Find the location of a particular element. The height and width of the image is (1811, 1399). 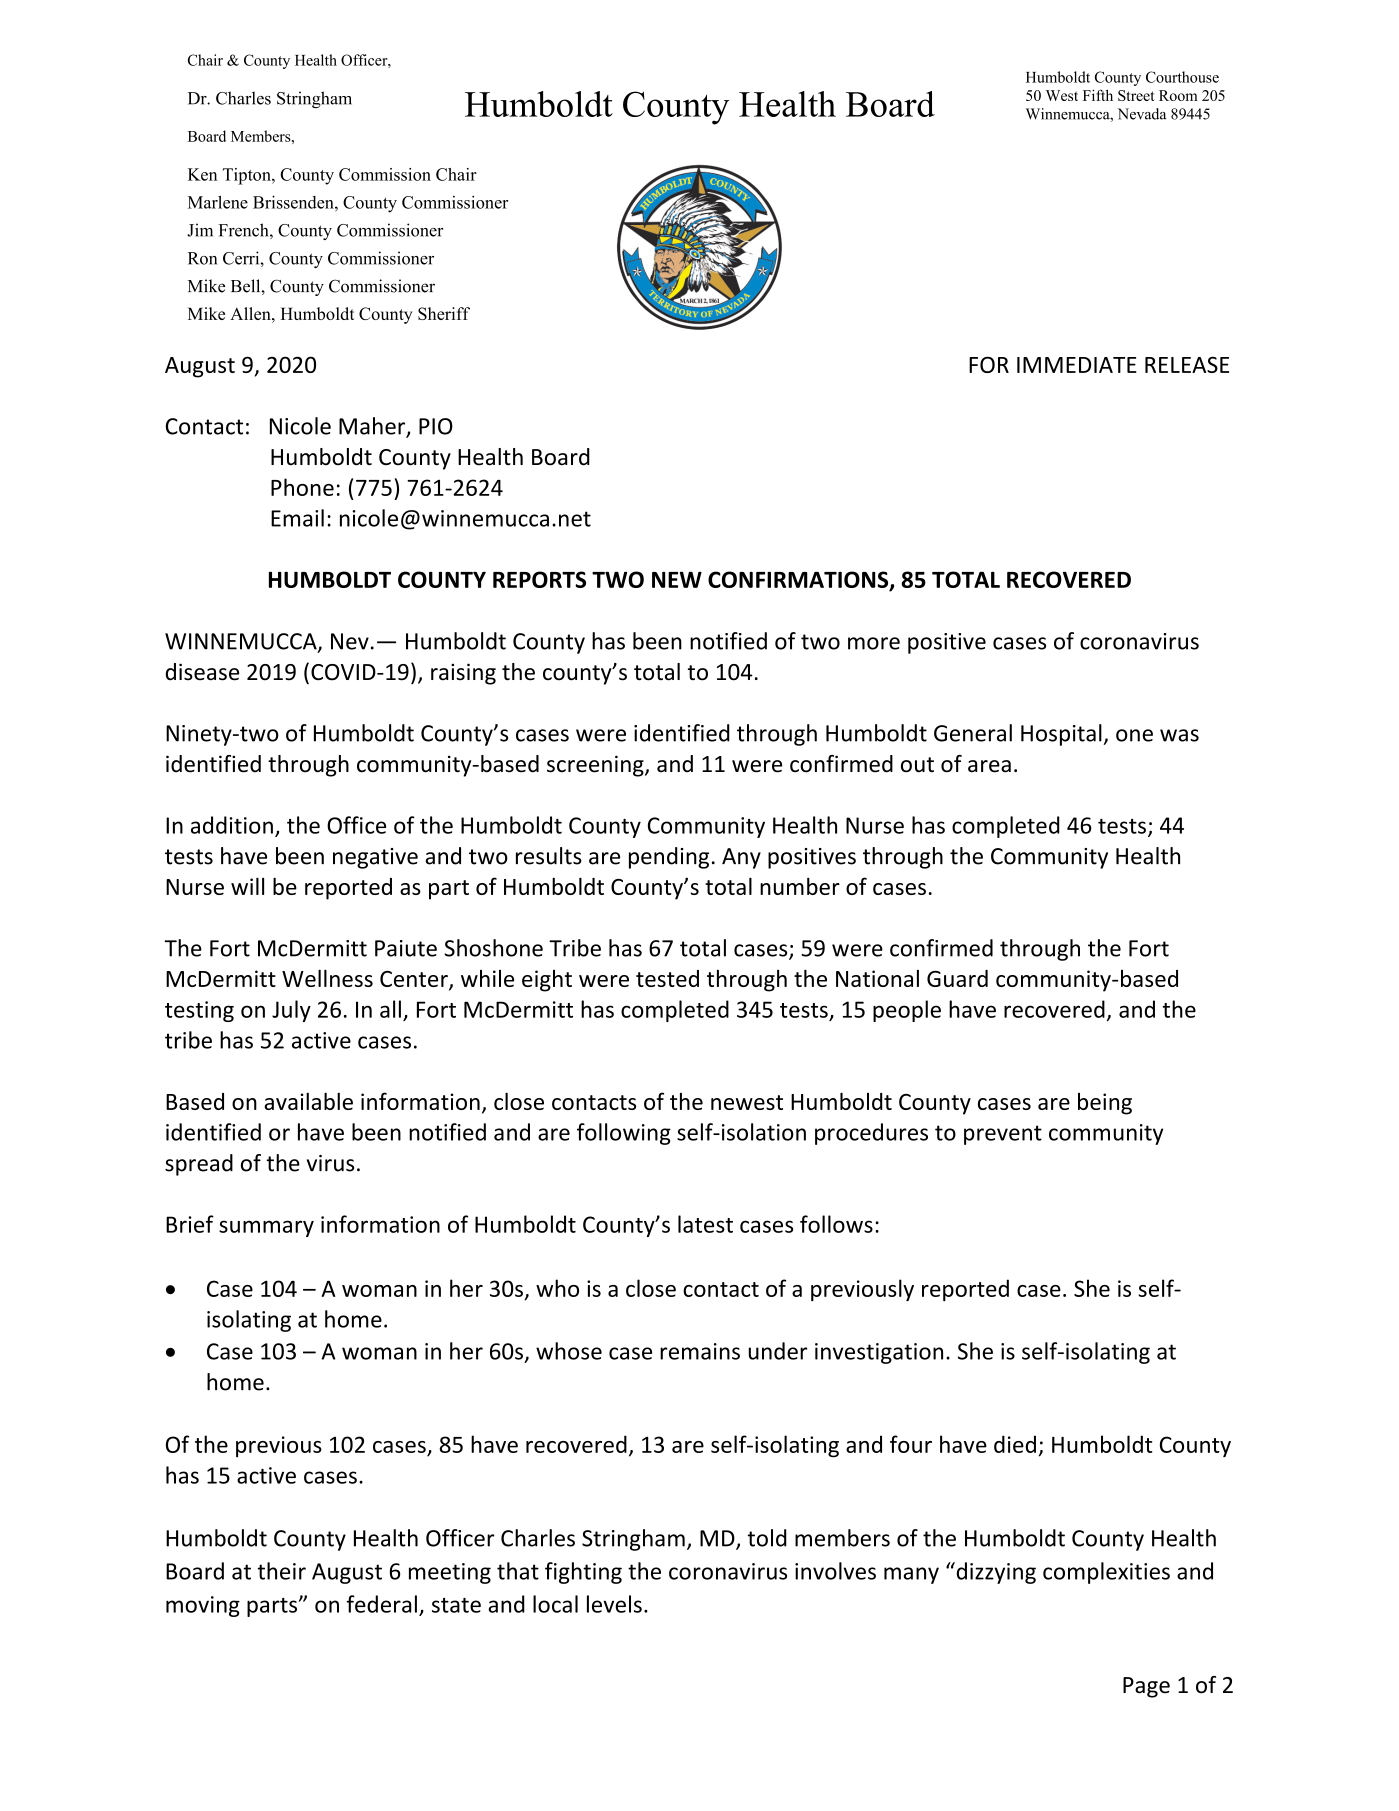

levels is located at coordinates (614, 1604).
